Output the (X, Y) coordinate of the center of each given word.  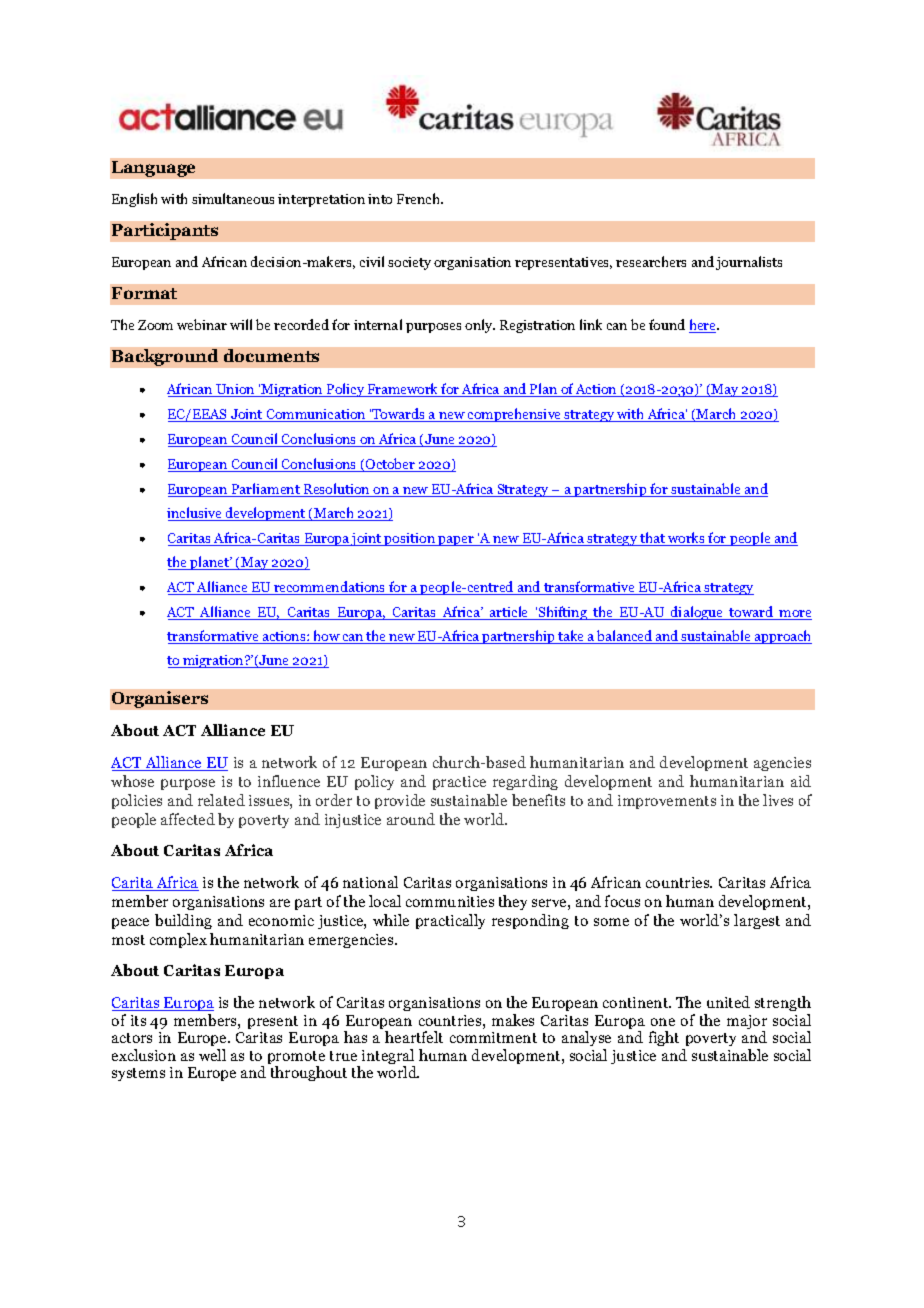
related (221, 800)
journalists (749, 263)
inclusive (195, 514)
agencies (782, 764)
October (390, 465)
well (212, 1055)
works (686, 539)
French (419, 198)
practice (459, 783)
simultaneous (233, 198)
